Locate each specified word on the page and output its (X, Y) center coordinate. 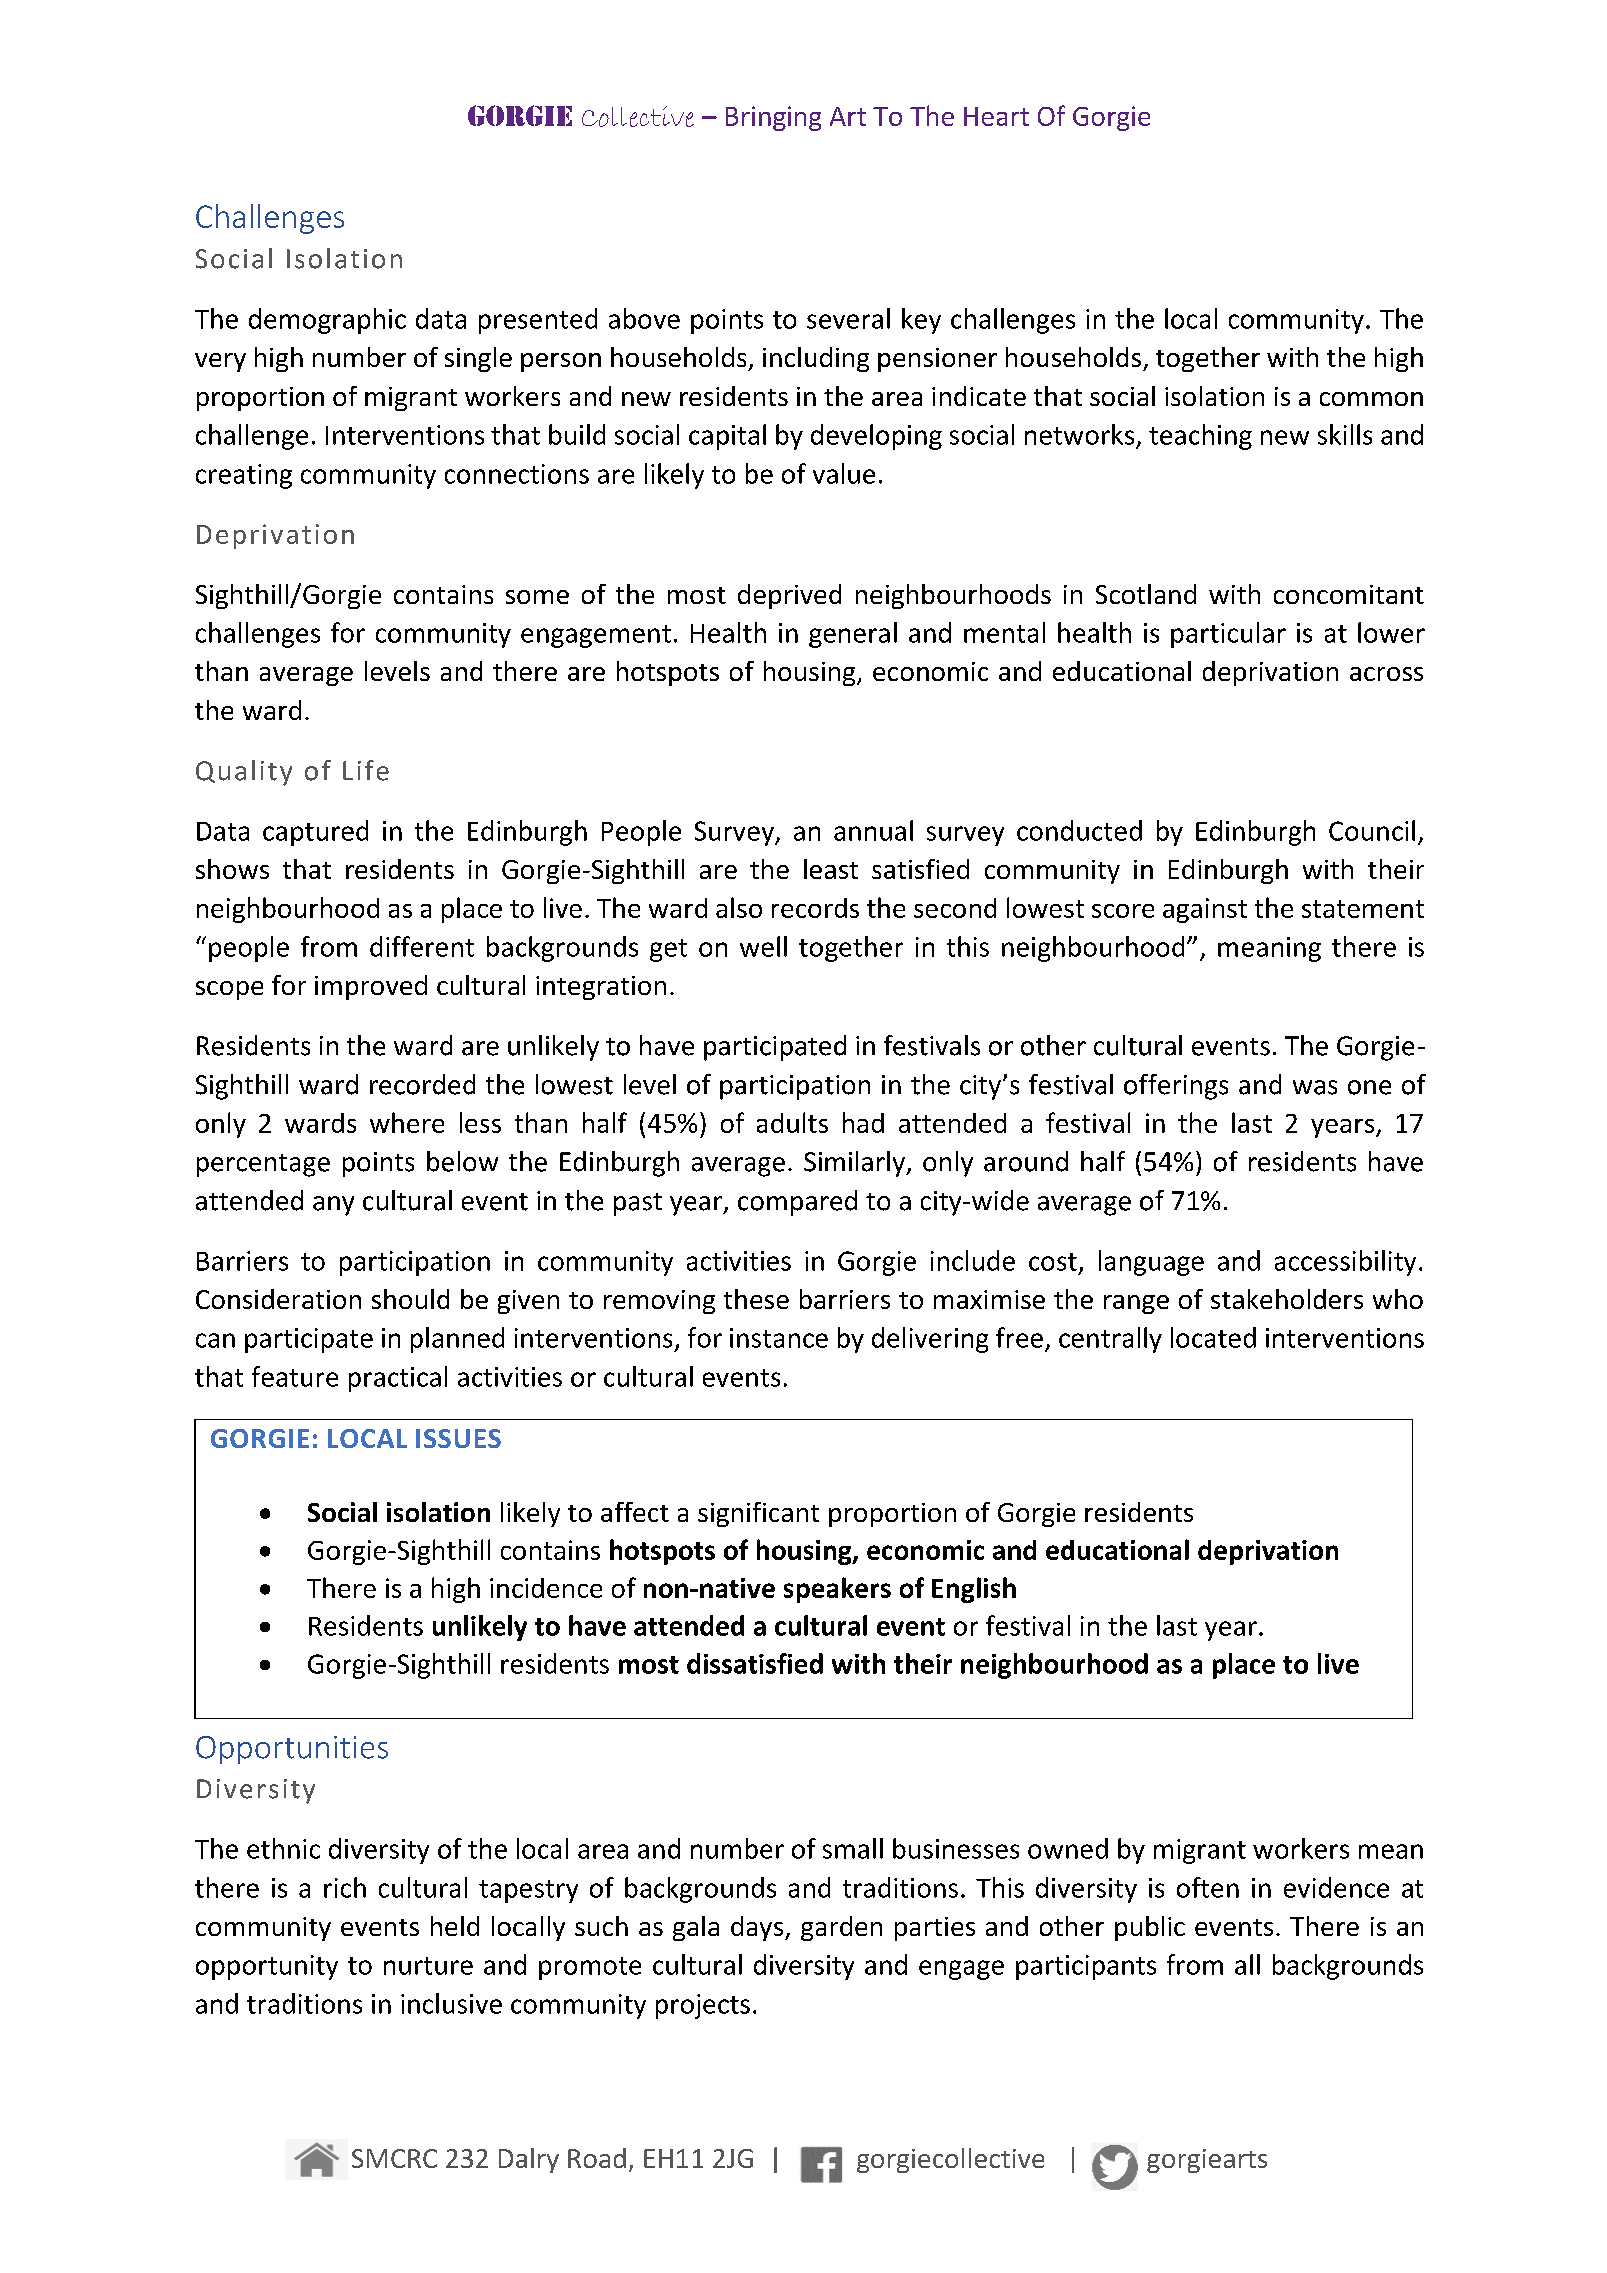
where (407, 1122)
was (1315, 1087)
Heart (996, 116)
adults (792, 1122)
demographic (327, 321)
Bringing (773, 118)
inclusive (451, 2003)
